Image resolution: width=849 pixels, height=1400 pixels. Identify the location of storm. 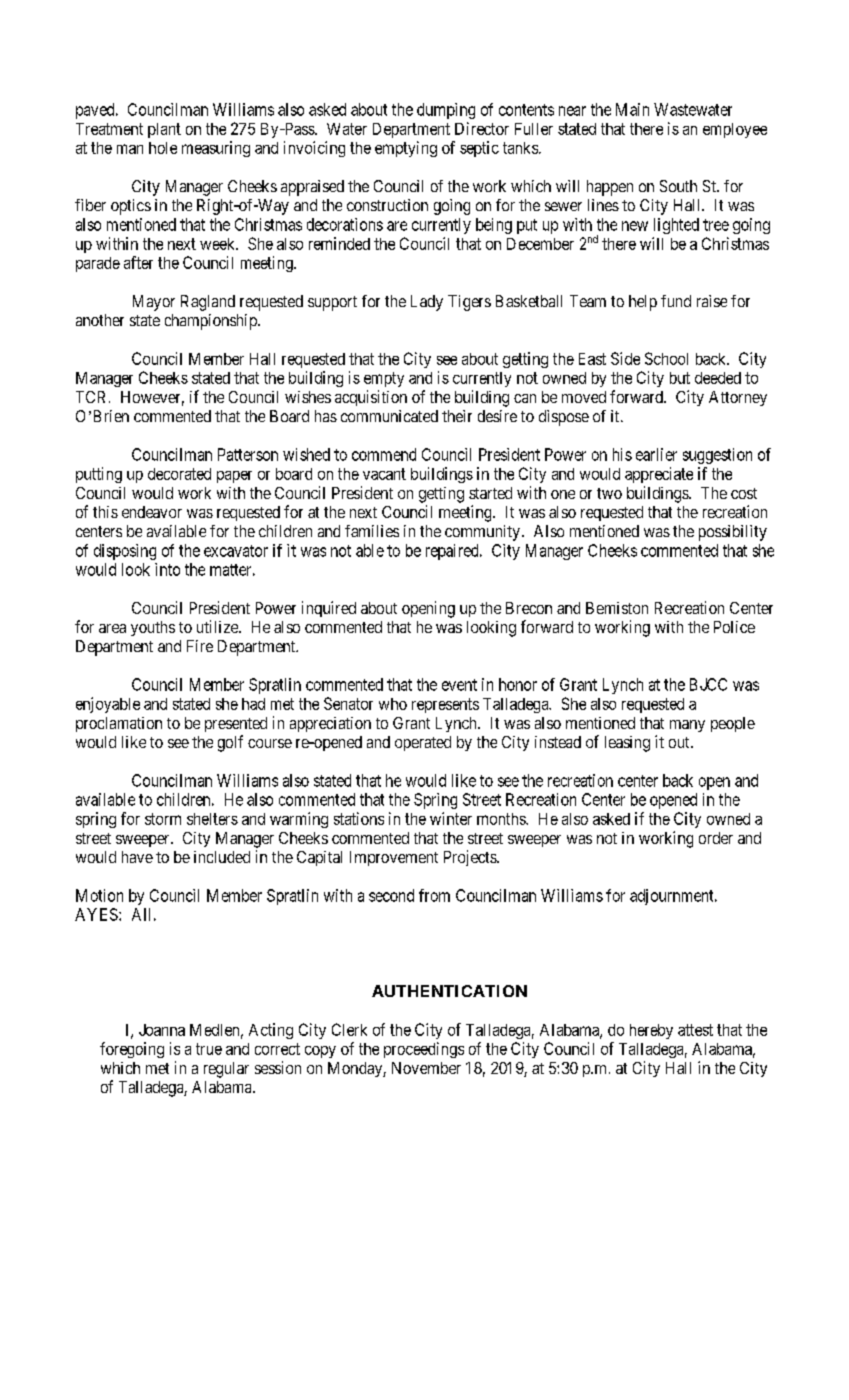
(163, 819).
